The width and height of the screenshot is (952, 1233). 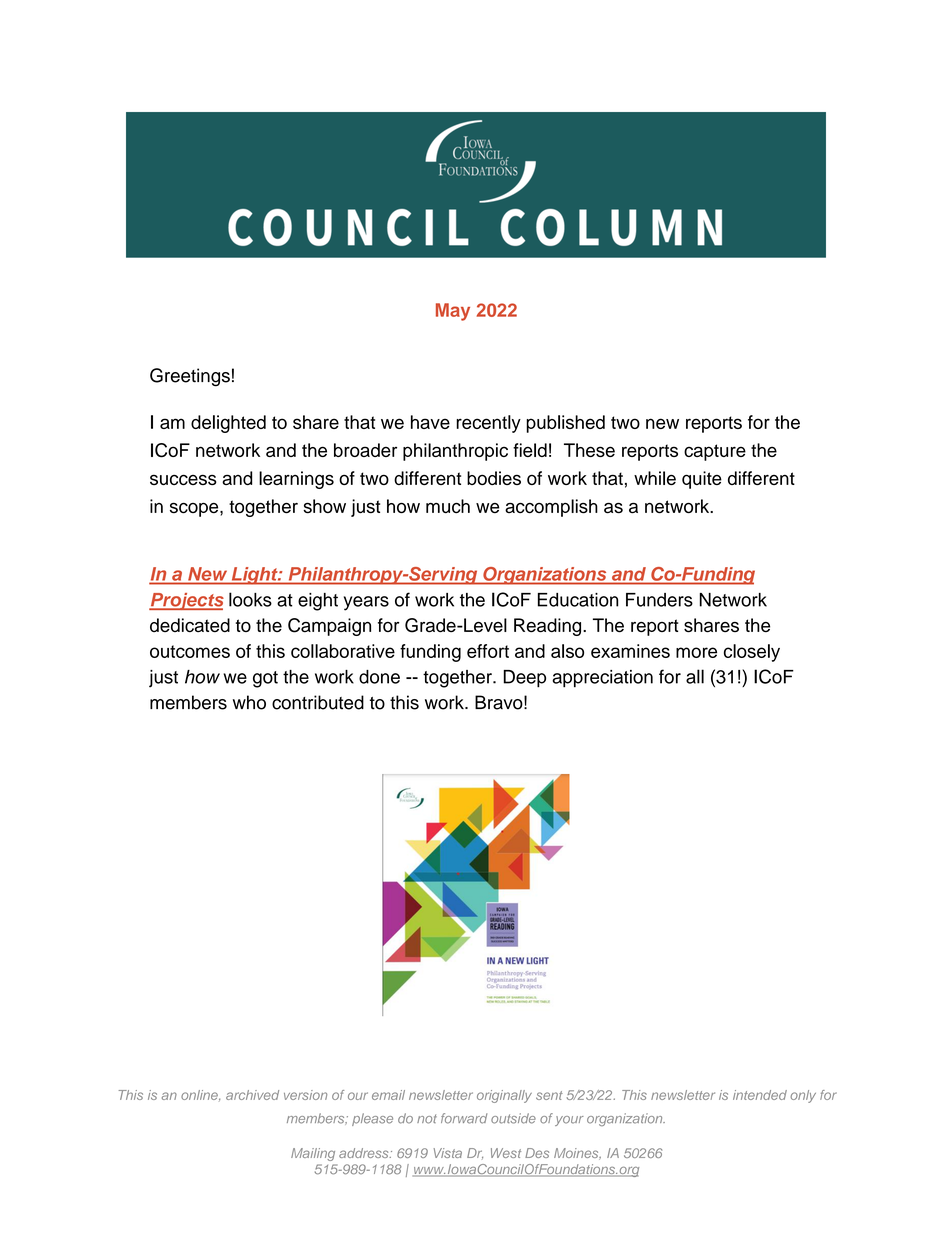 What do you see at coordinates (702, 480) in the screenshot?
I see `quite` at bounding box center [702, 480].
